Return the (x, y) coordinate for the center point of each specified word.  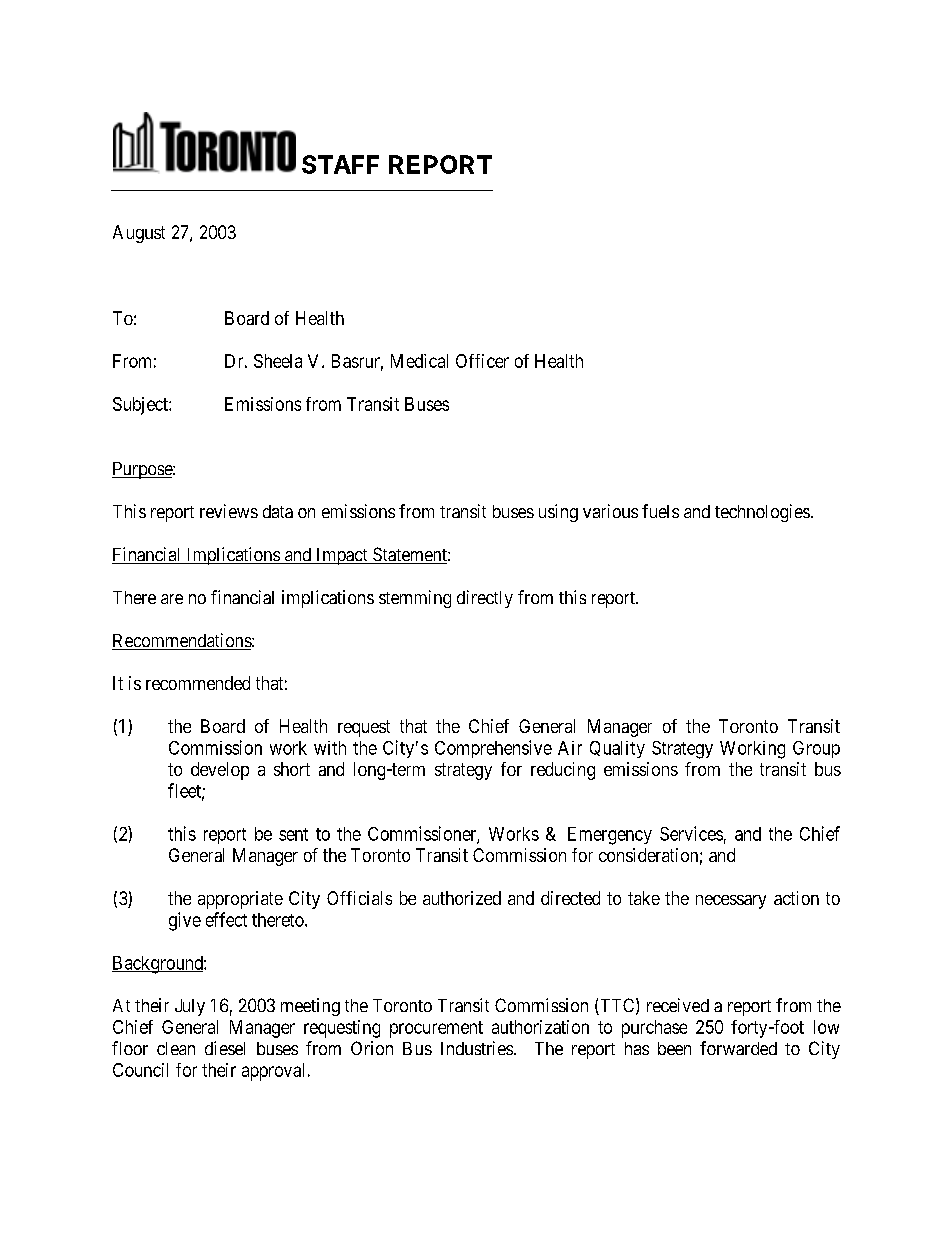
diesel (225, 1048)
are (172, 599)
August (139, 234)
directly (485, 599)
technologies (762, 513)
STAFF (340, 164)
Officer (482, 361)
